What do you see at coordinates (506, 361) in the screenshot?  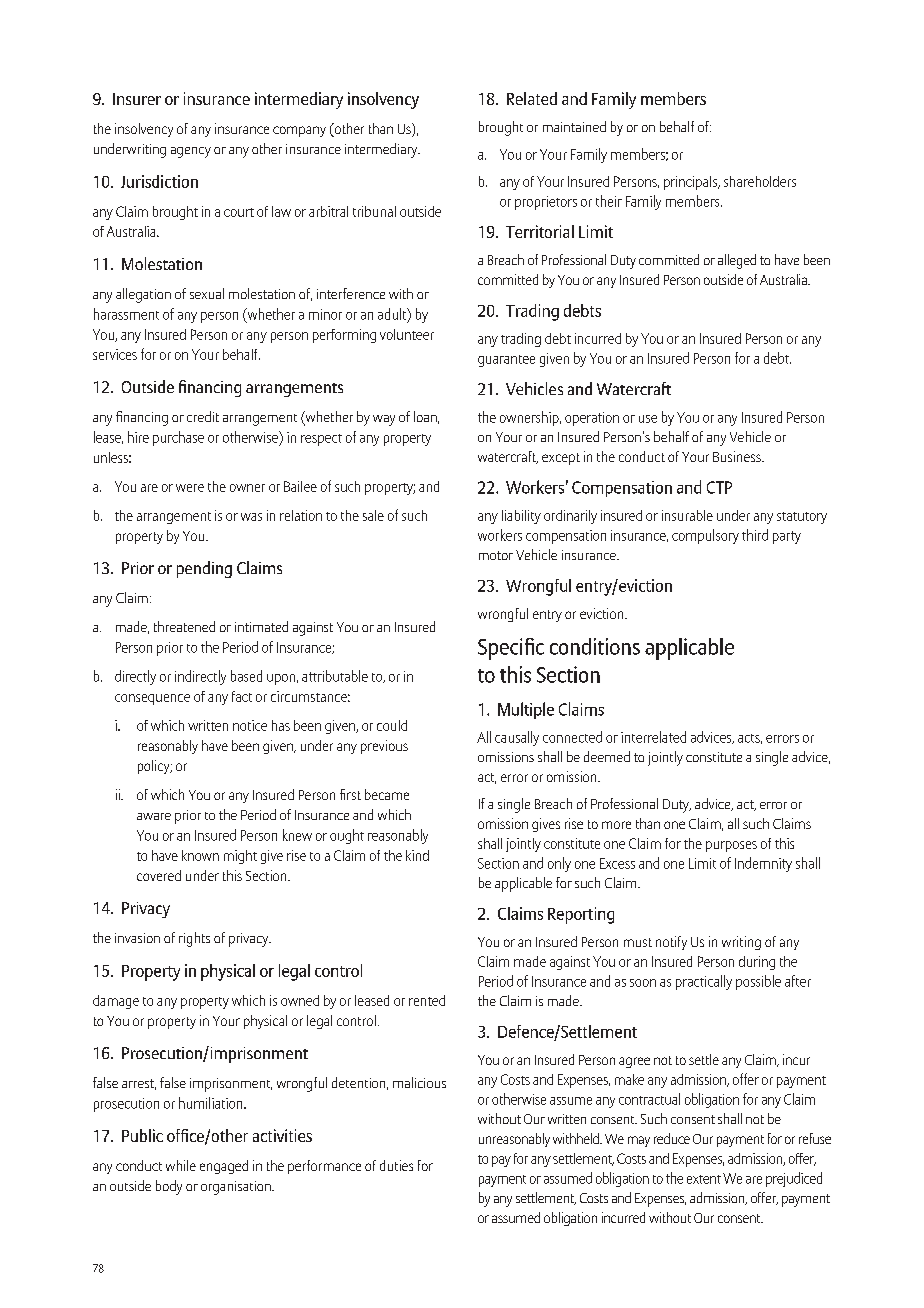 I see `guarantee` at bounding box center [506, 361].
